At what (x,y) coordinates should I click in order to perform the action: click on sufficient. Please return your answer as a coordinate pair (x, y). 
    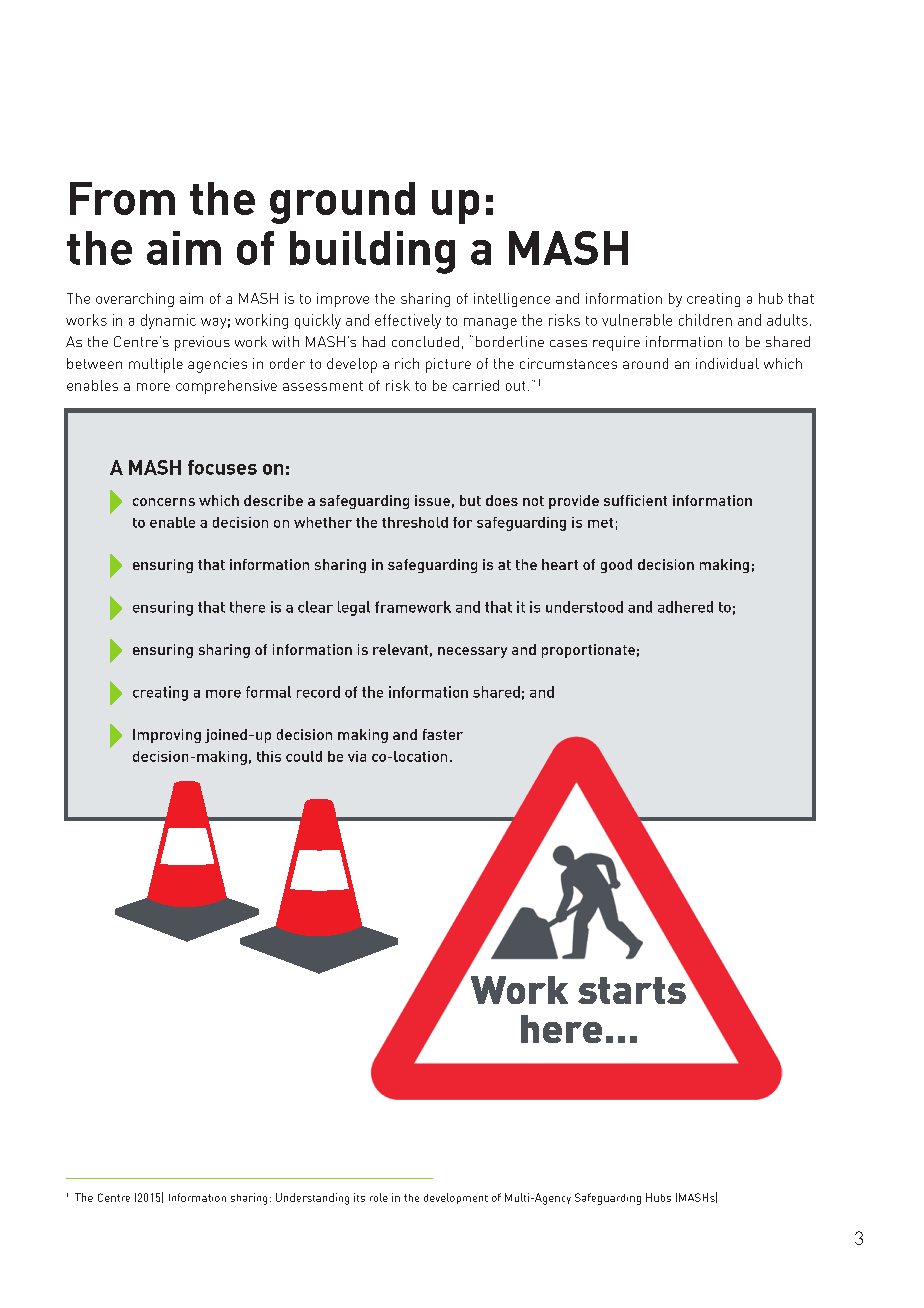
    Looking at the image, I should click on (635, 500).
